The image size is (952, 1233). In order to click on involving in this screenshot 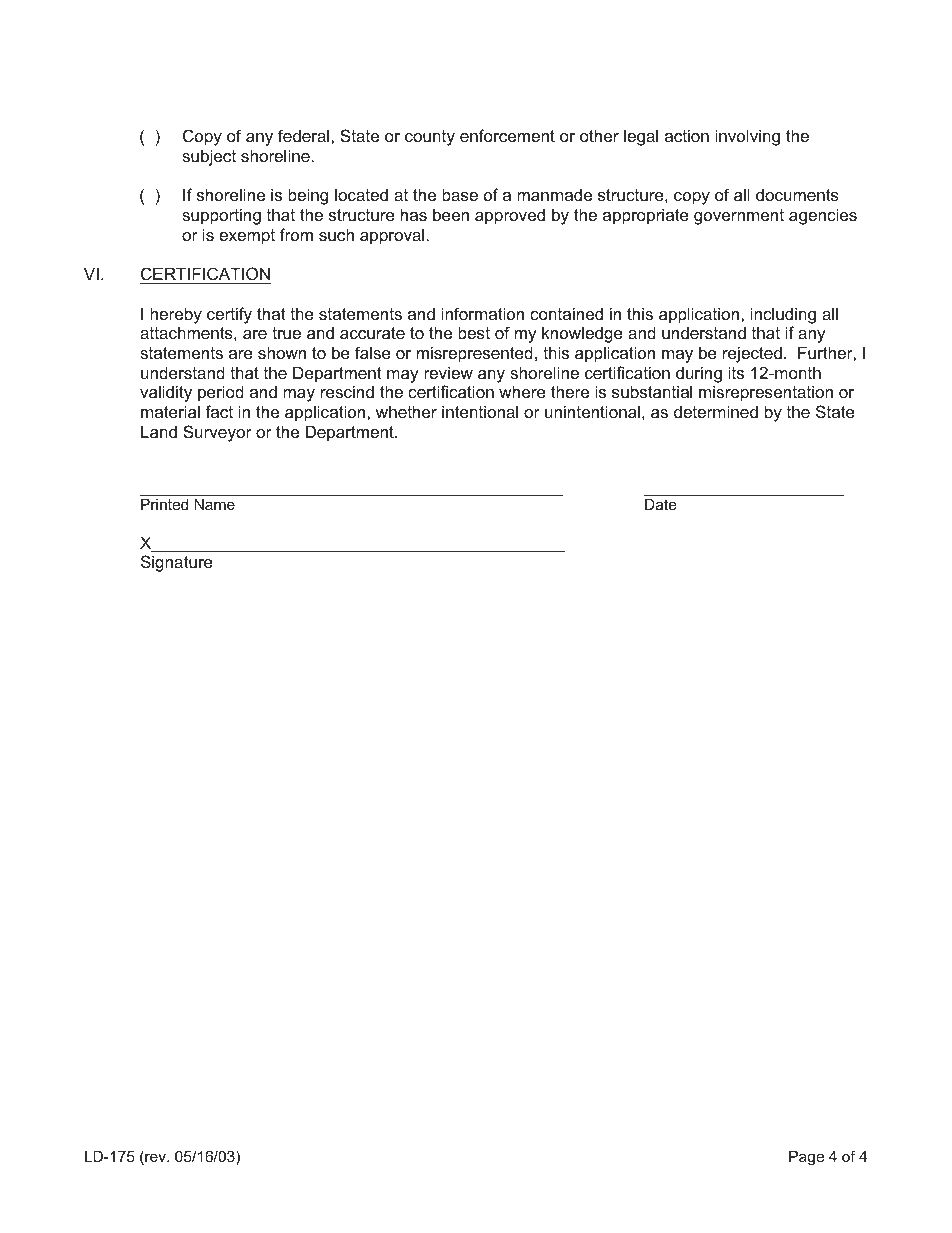, I will do `click(747, 137)`.
